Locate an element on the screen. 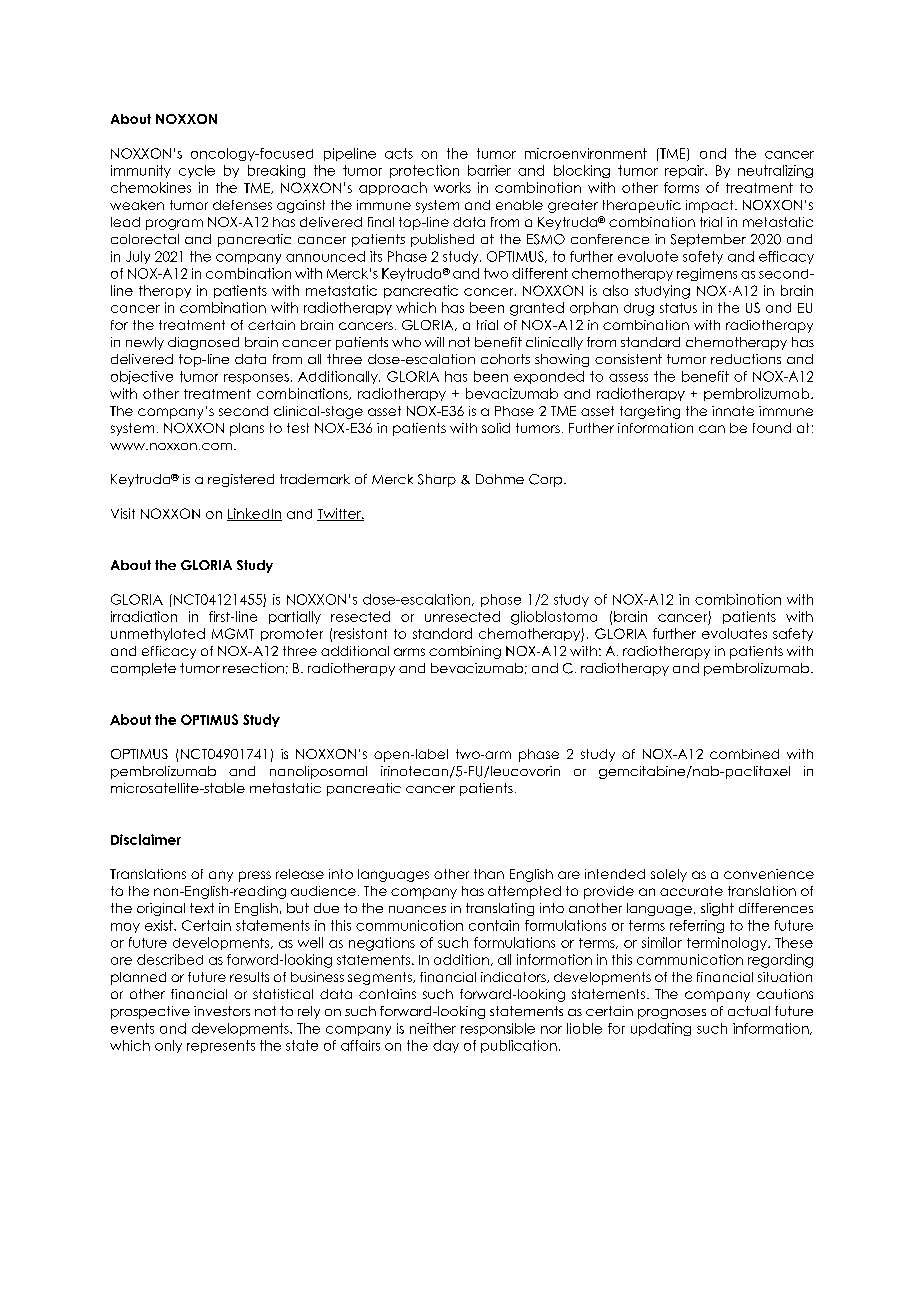  MGMT is located at coordinates (233, 633).
